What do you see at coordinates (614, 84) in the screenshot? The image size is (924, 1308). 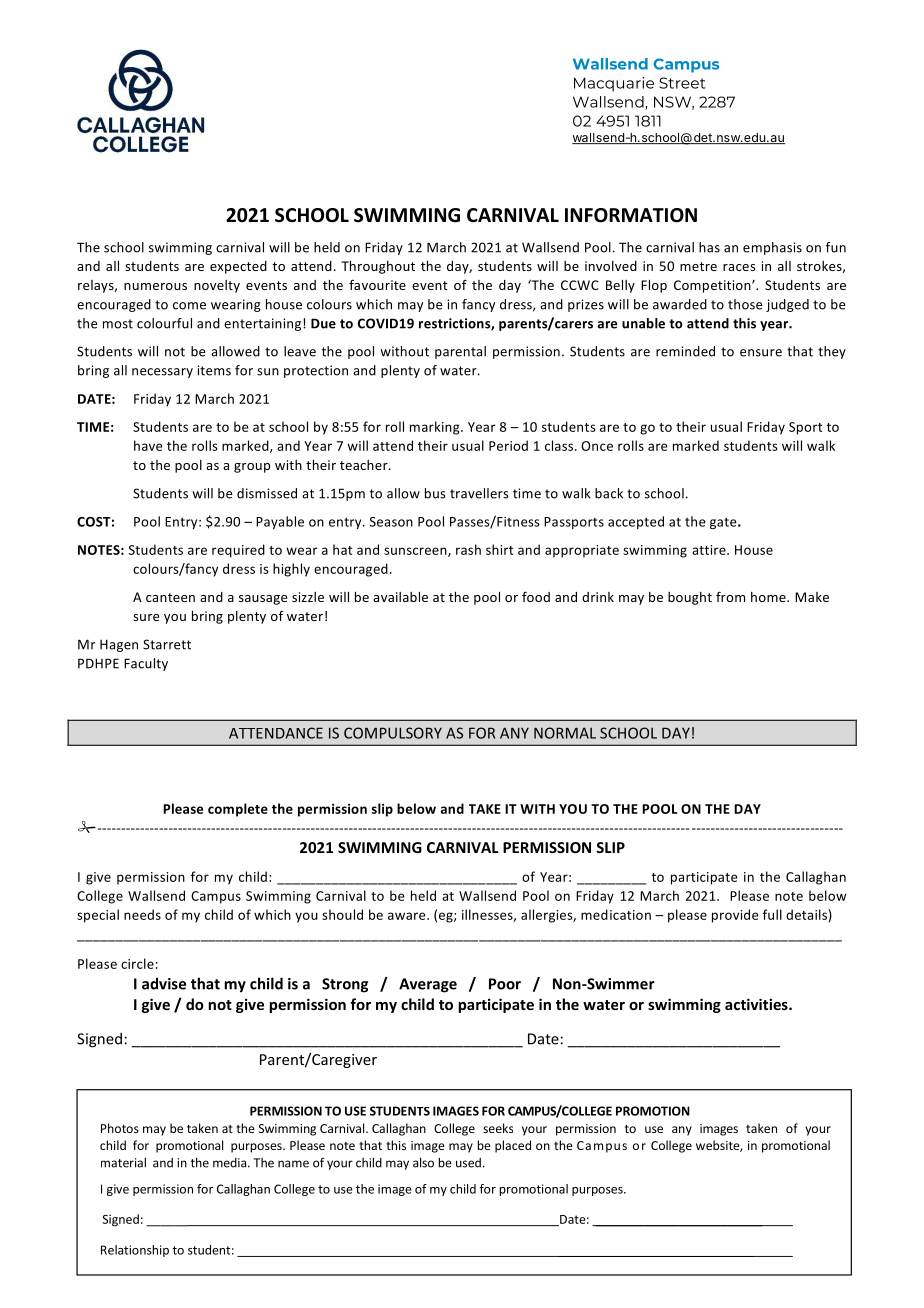 I see `Macquarie` at bounding box center [614, 84].
